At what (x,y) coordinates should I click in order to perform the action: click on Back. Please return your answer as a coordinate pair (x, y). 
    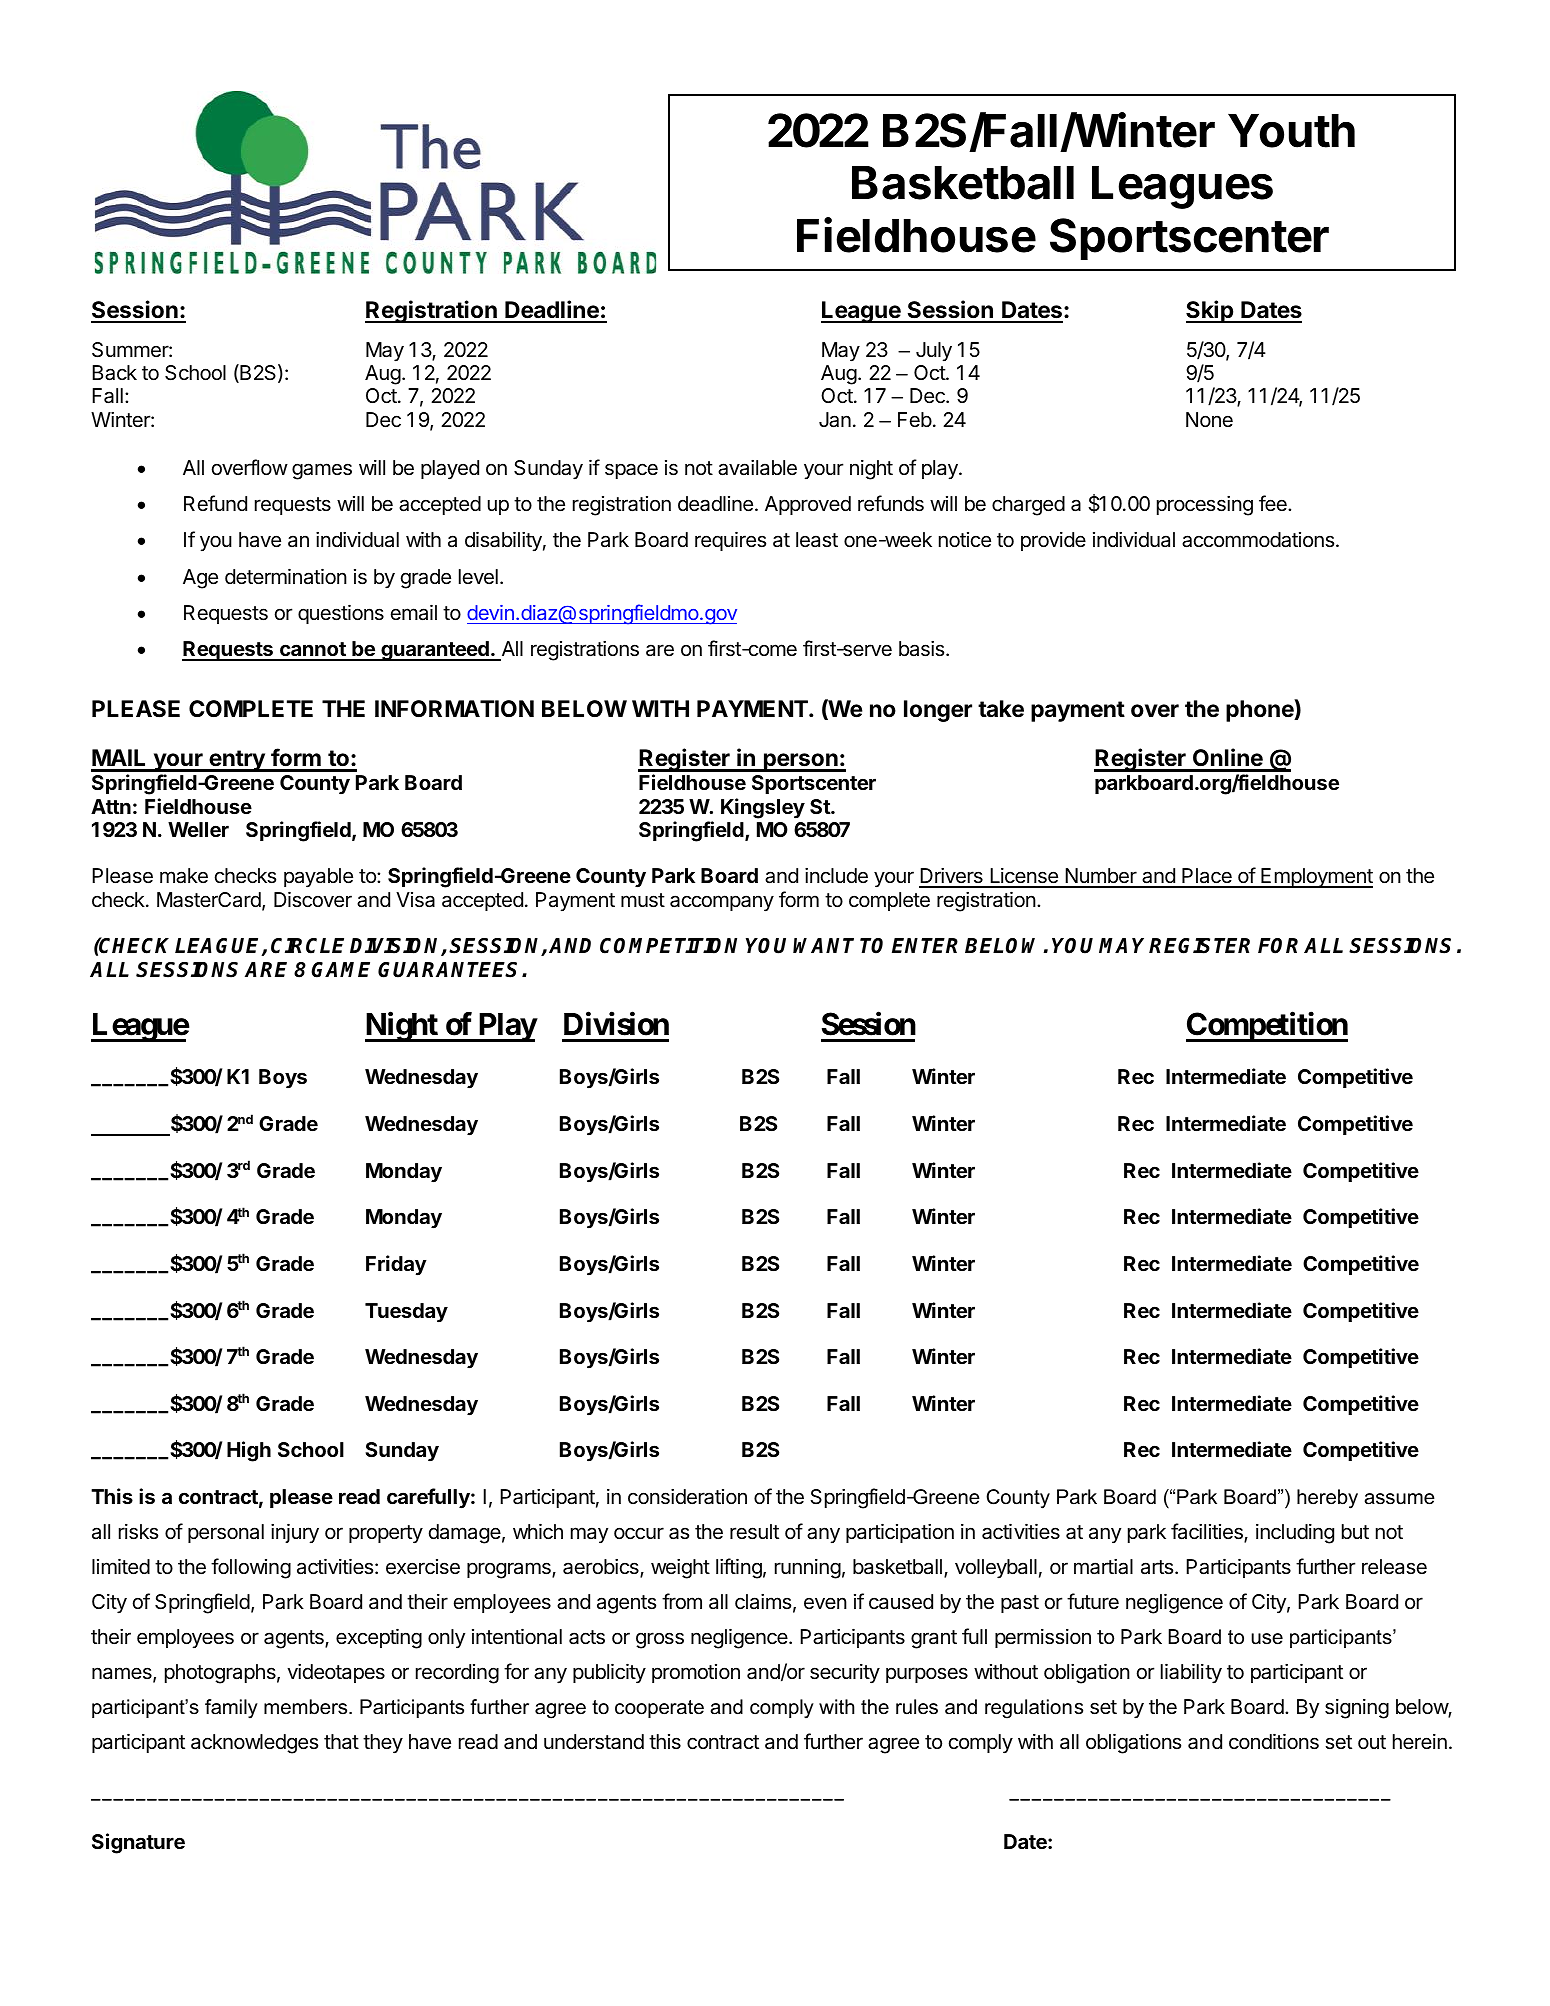
    Looking at the image, I should click on (114, 373).
